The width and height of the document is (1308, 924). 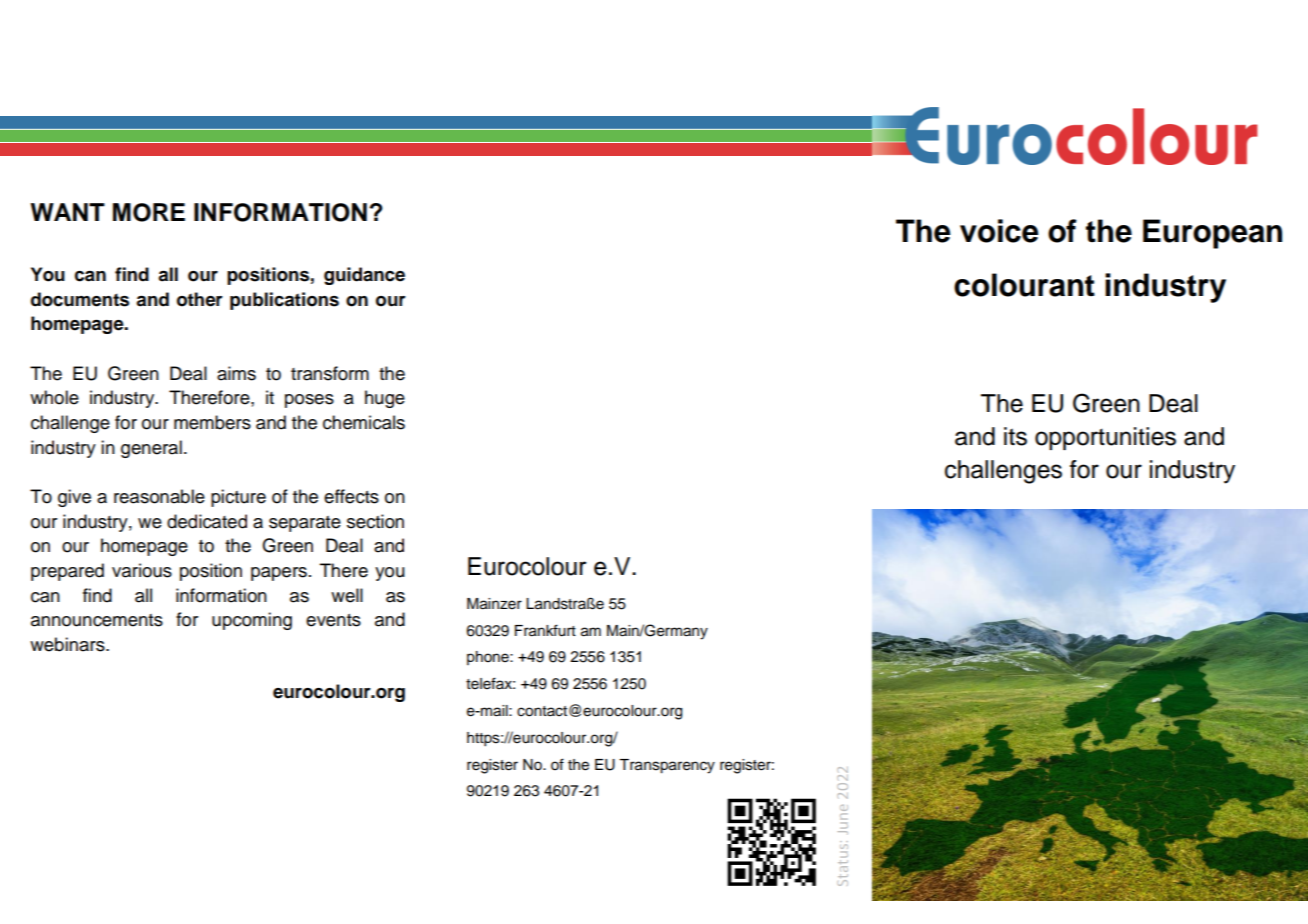 What do you see at coordinates (999, 231) in the document?
I see `voice` at bounding box center [999, 231].
